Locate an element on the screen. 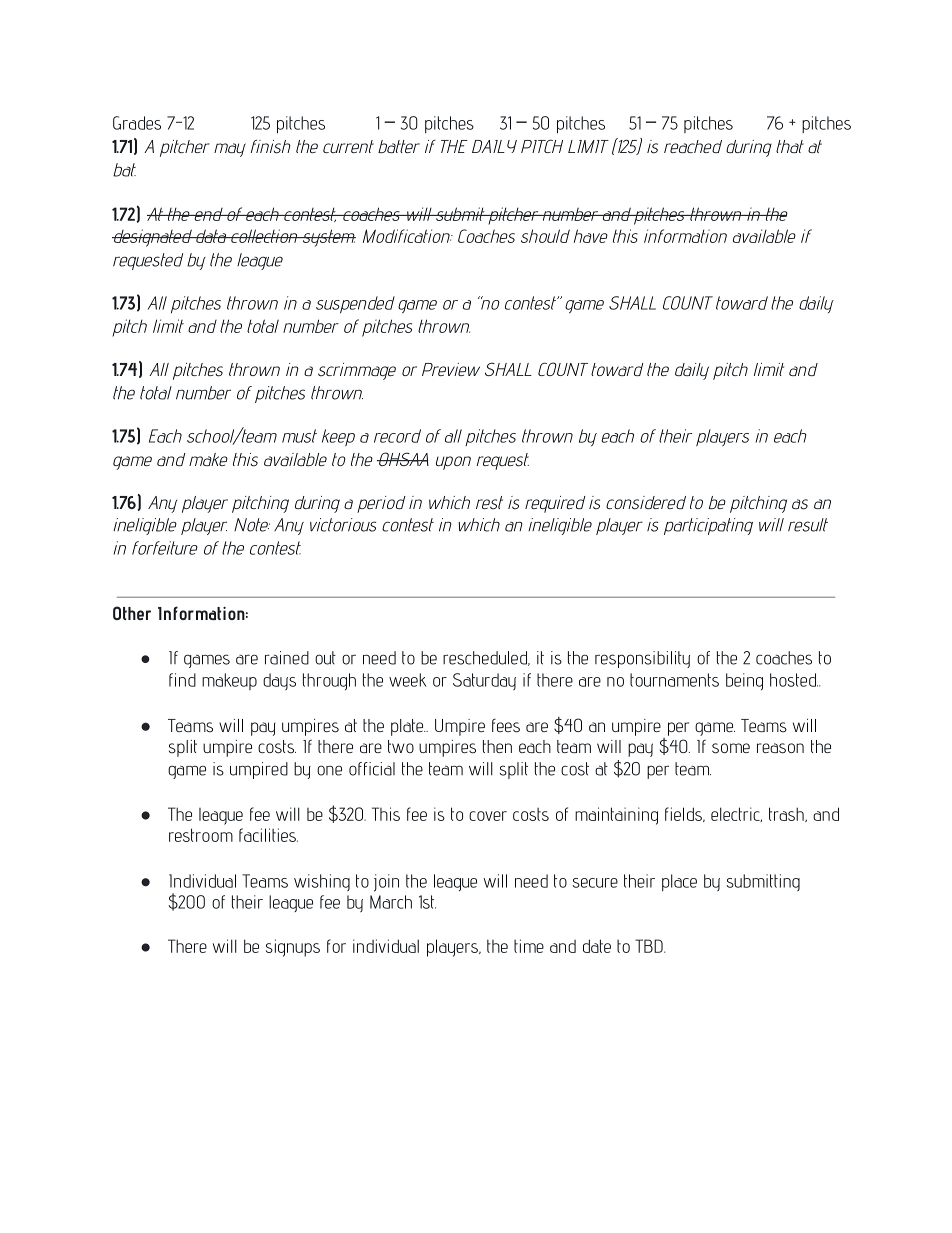  Grades is located at coordinates (137, 123).
